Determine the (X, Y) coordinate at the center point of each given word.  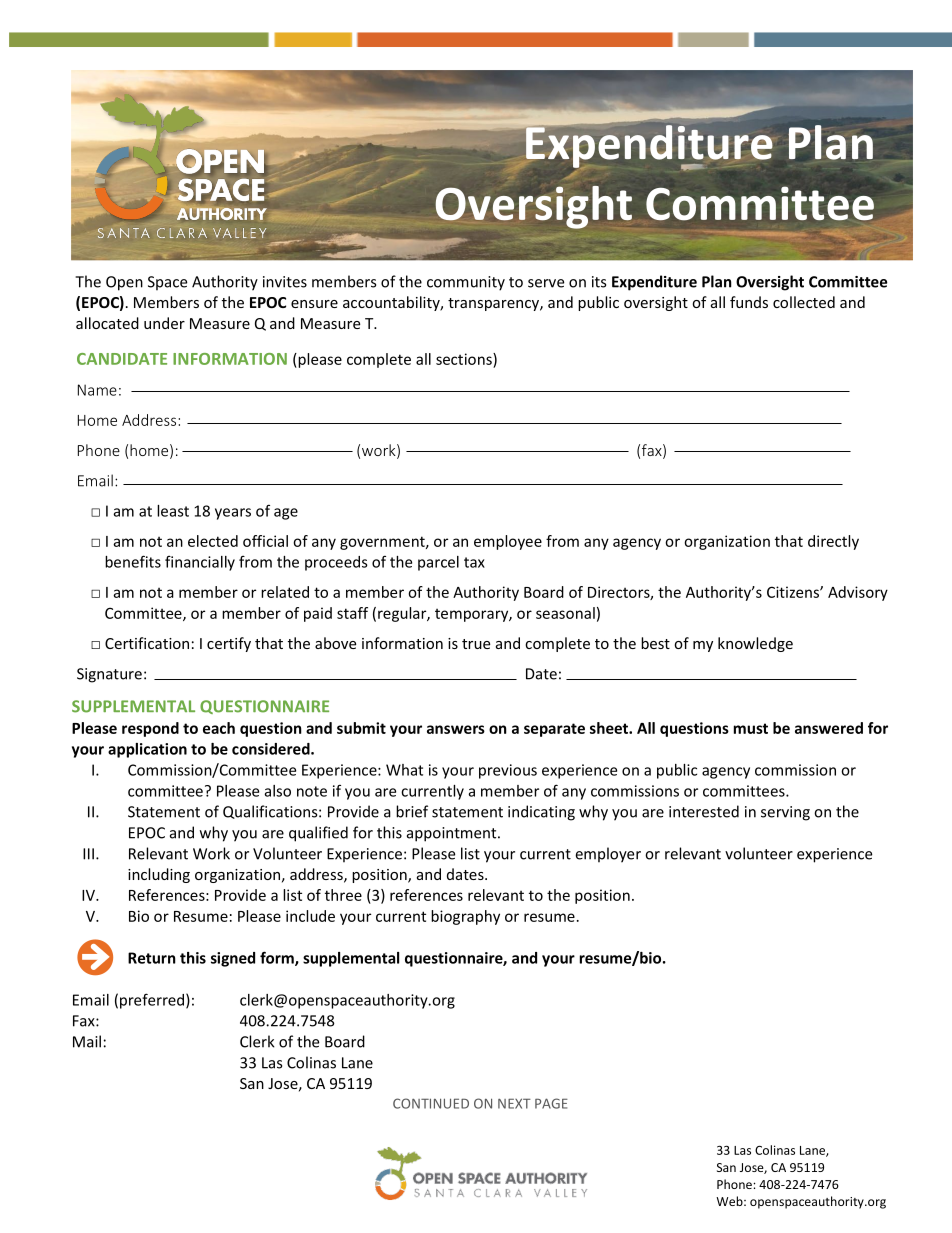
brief (412, 811)
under (164, 323)
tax (474, 562)
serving (785, 813)
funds (749, 302)
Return (152, 958)
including (159, 875)
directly (833, 542)
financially (200, 563)
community (466, 283)
